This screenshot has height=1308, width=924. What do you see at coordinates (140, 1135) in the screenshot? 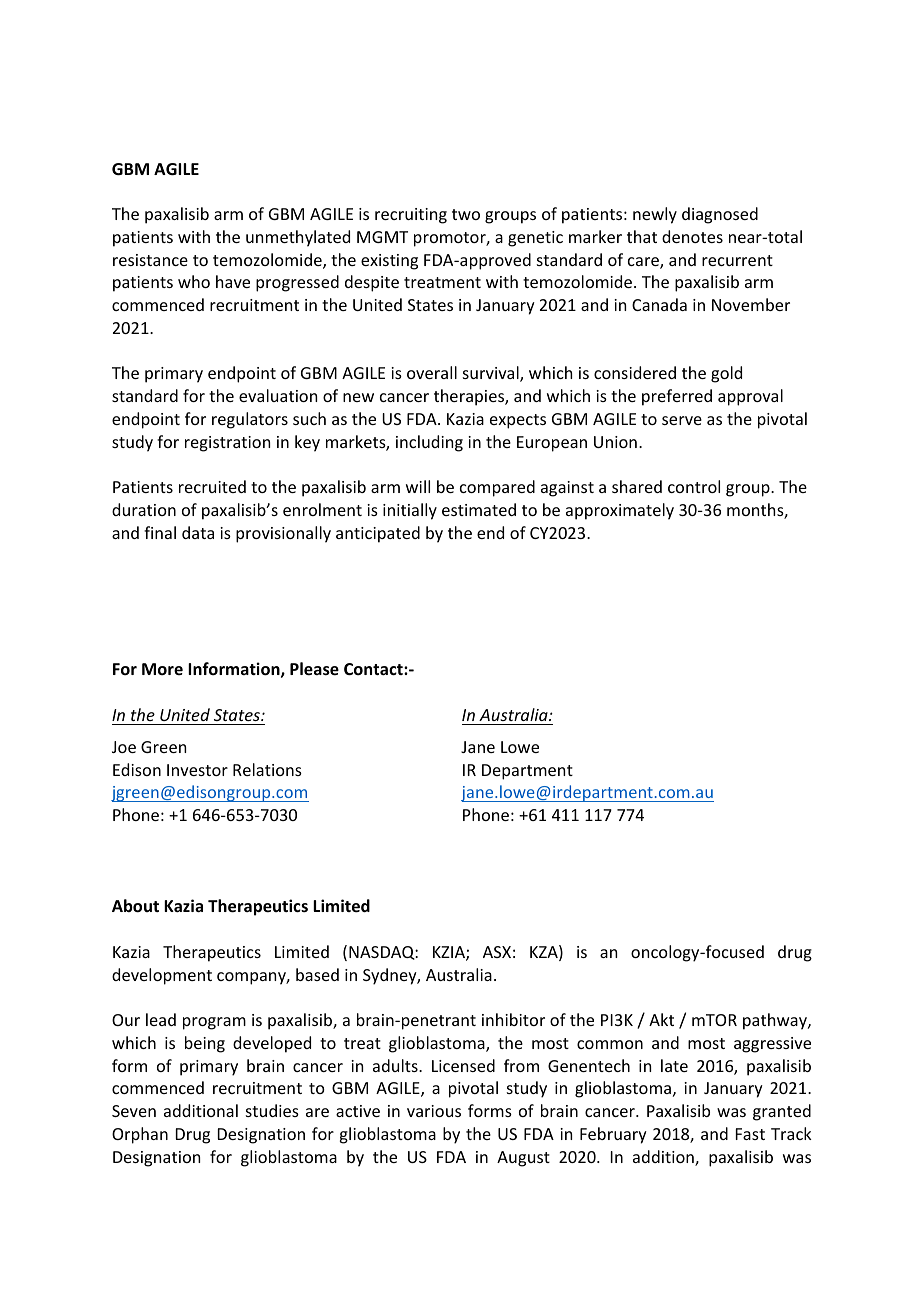
I see `Orphan` at bounding box center [140, 1135].
